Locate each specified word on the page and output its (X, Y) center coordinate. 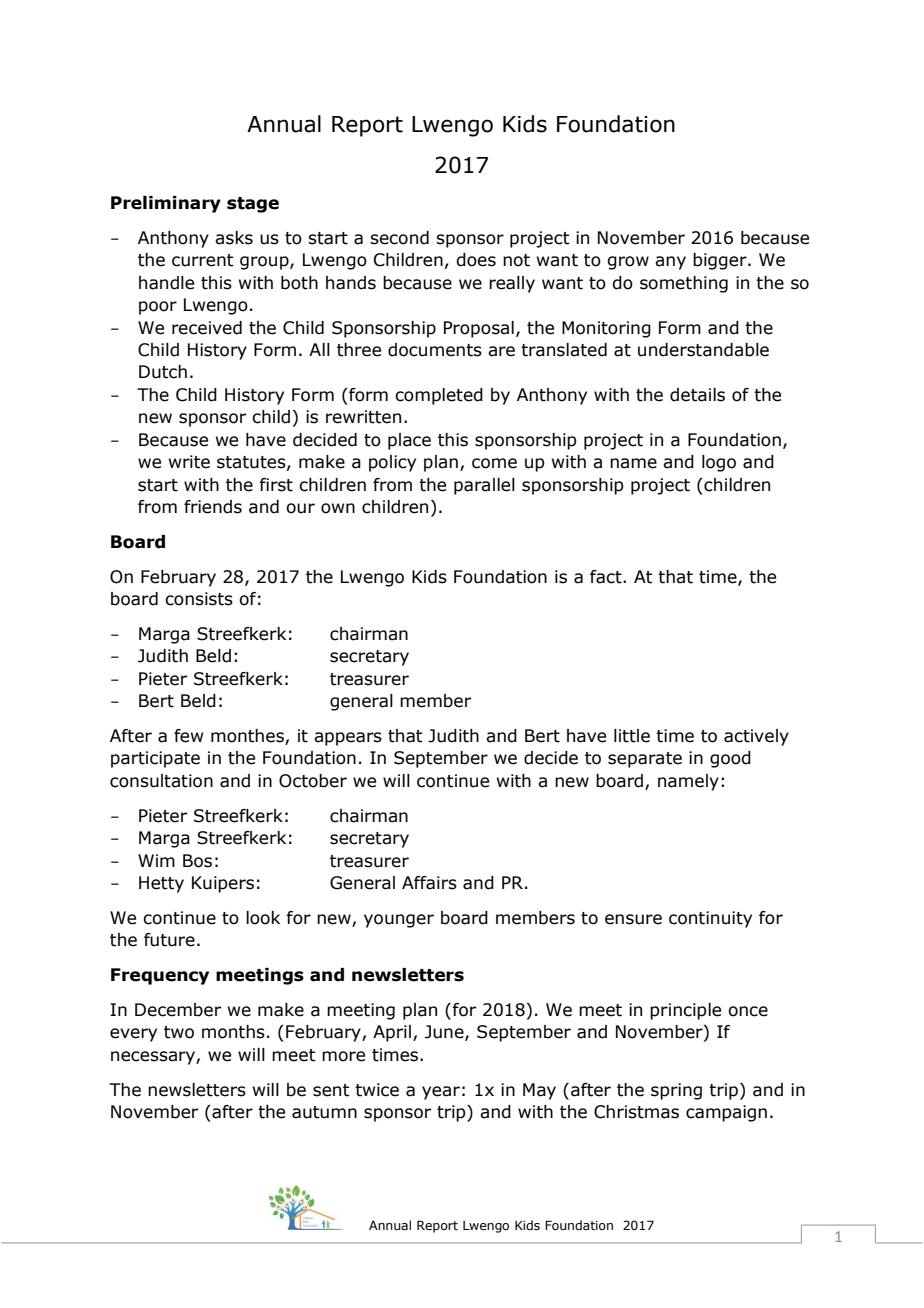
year (441, 1093)
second (399, 238)
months (233, 1032)
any (670, 263)
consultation (161, 781)
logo (719, 463)
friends (213, 507)
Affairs (429, 883)
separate (645, 760)
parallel (484, 486)
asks (234, 238)
